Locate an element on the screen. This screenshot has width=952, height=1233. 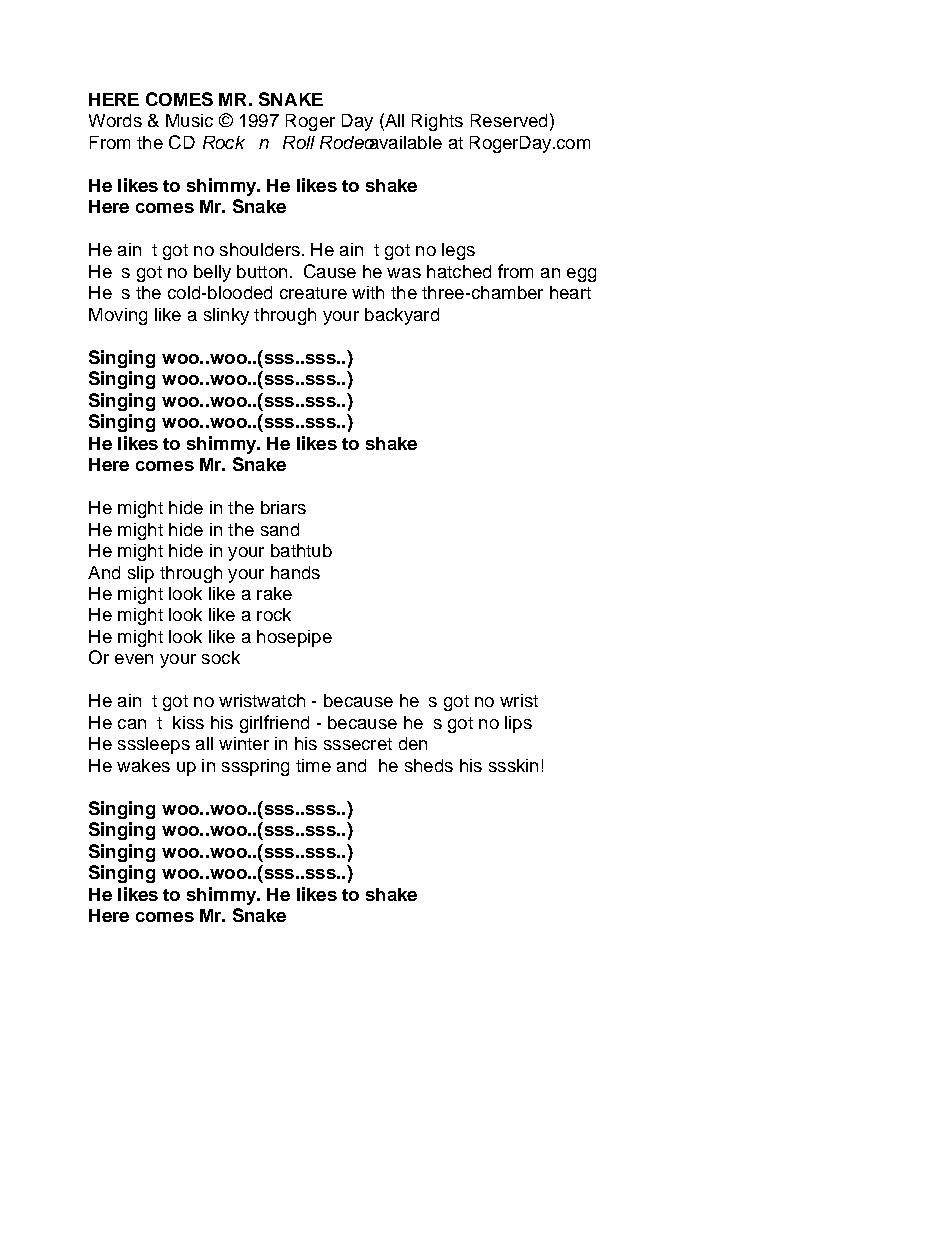
Music is located at coordinates (189, 120).
